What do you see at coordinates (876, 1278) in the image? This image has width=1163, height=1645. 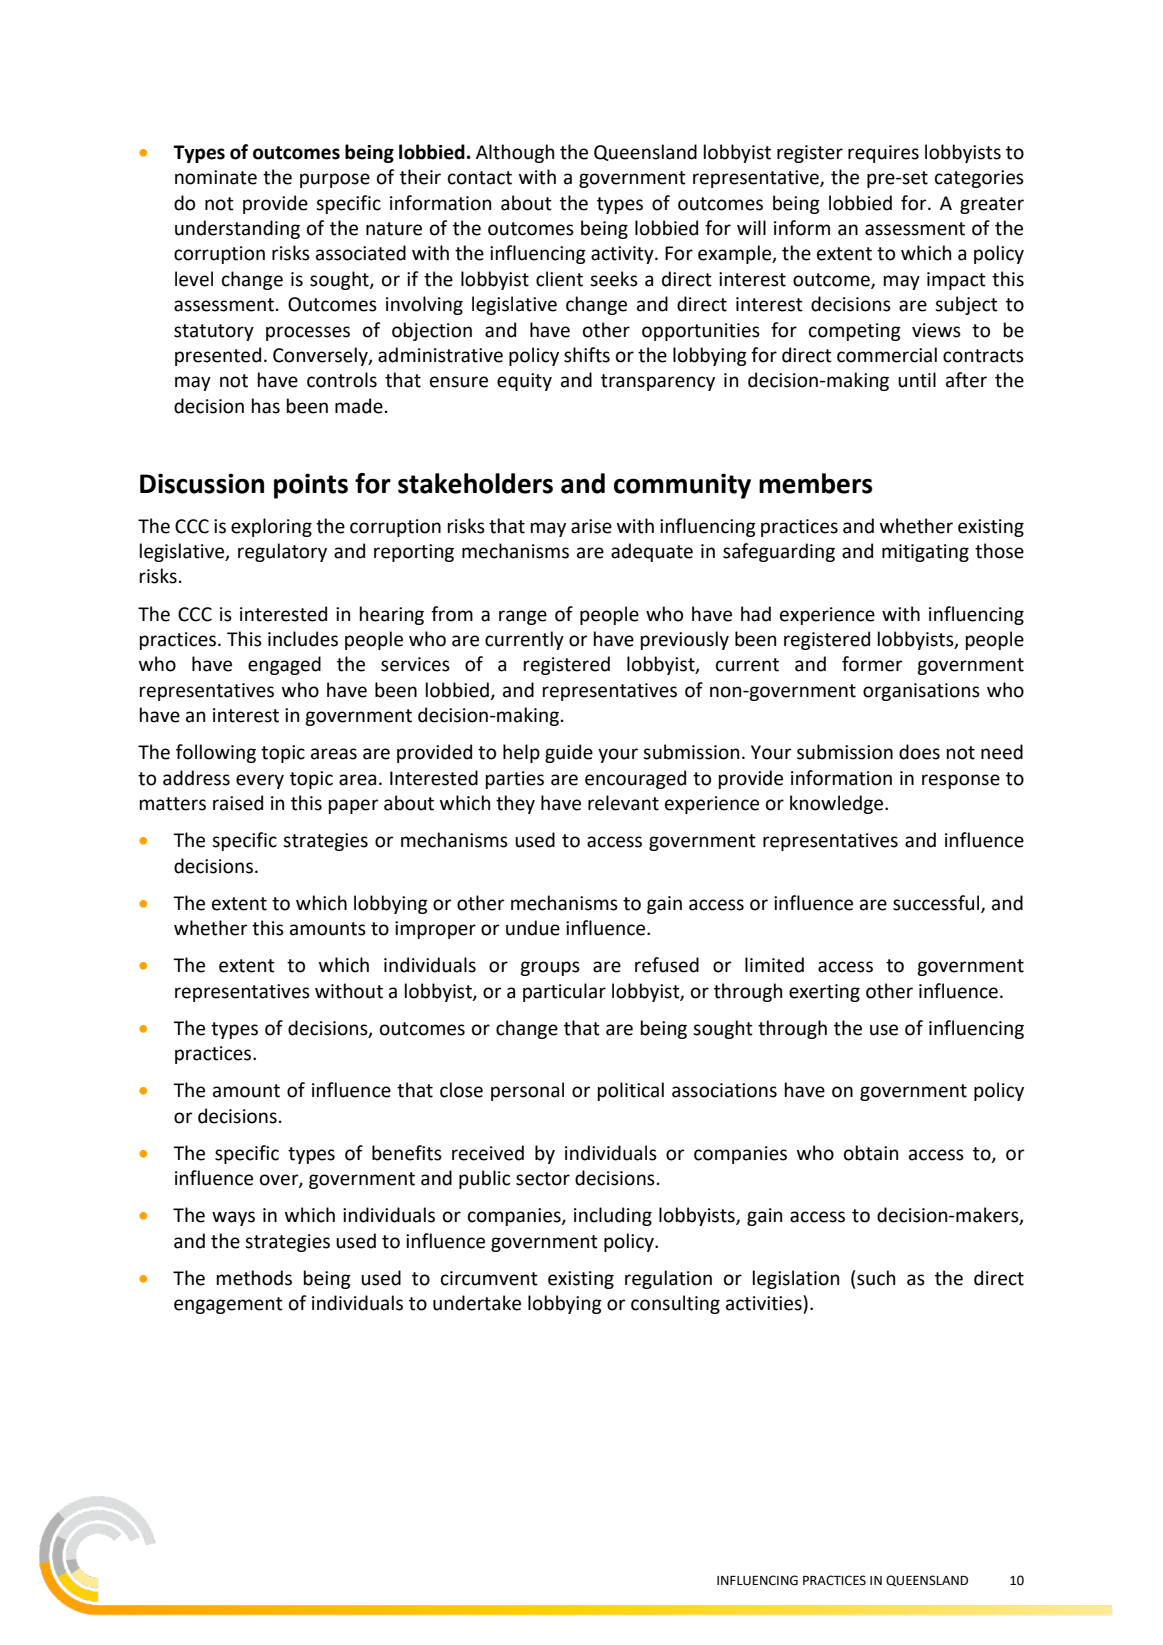 I see `such` at bounding box center [876, 1278].
